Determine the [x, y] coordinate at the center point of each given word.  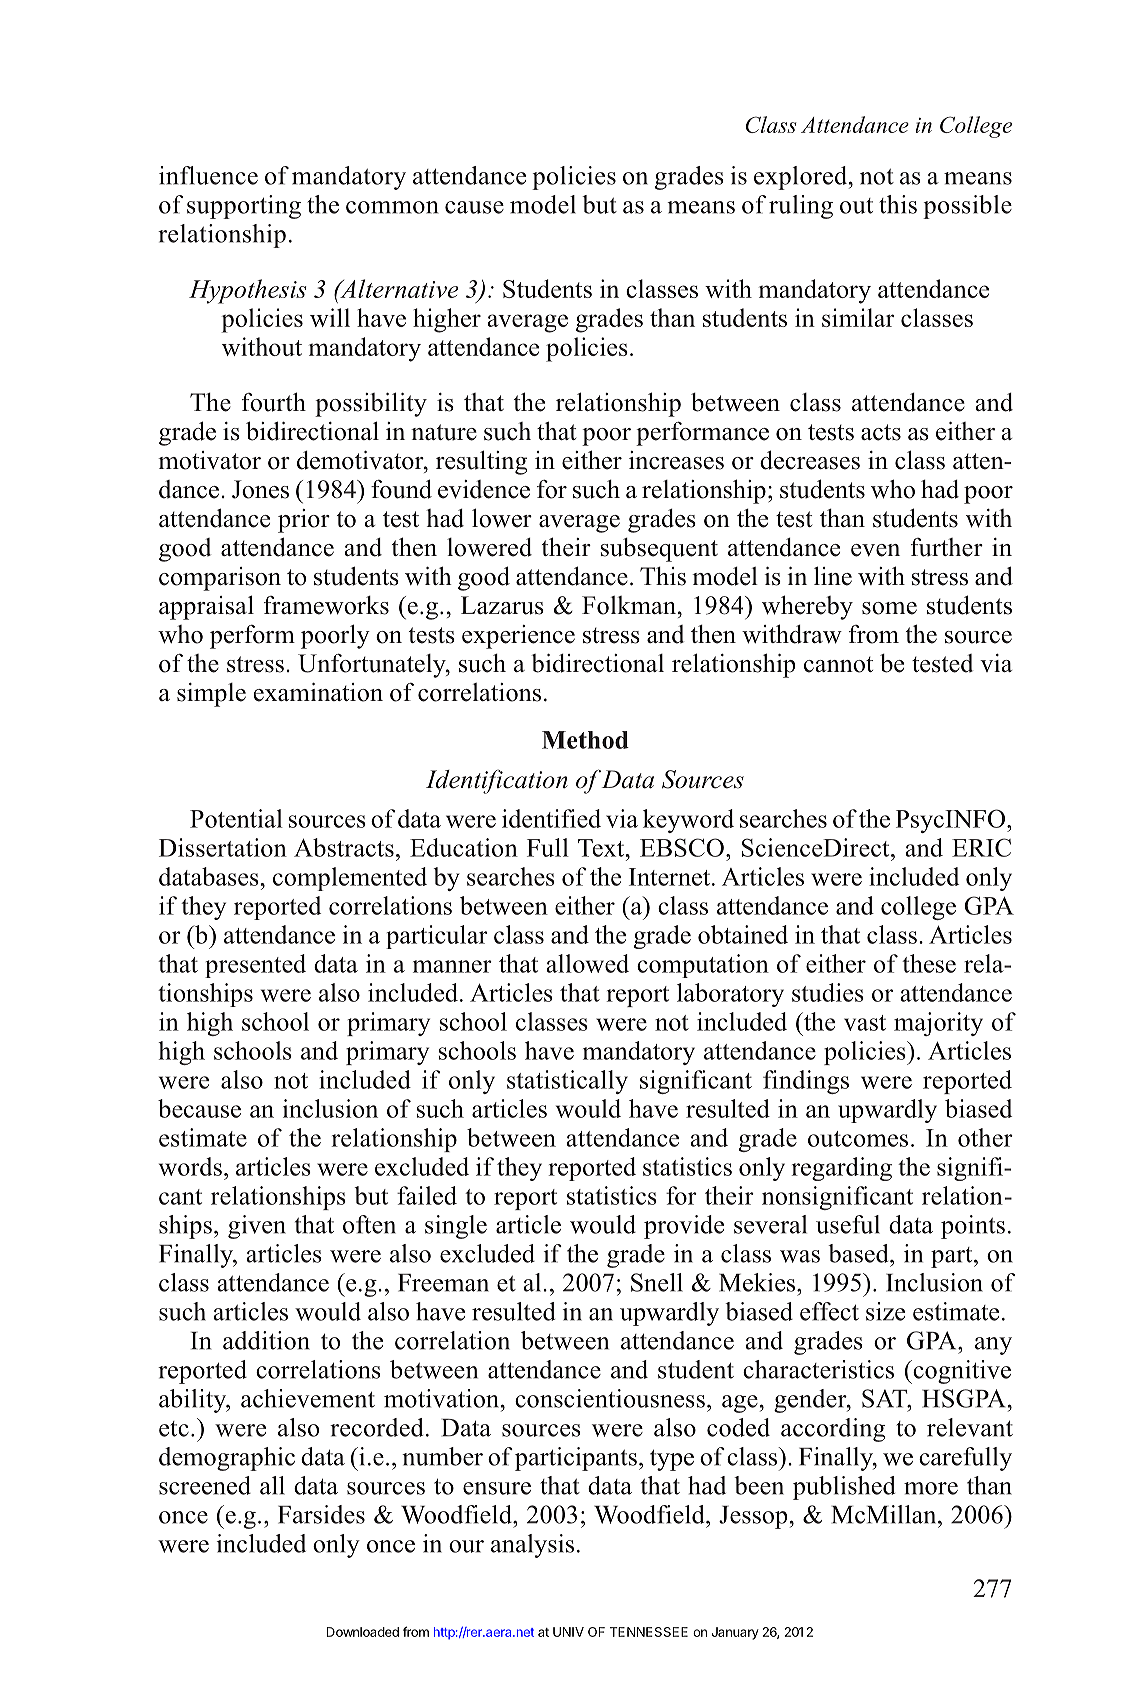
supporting [244, 207]
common [392, 207]
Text [602, 848]
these [929, 963]
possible [967, 207]
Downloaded [363, 1632]
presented [255, 966]
